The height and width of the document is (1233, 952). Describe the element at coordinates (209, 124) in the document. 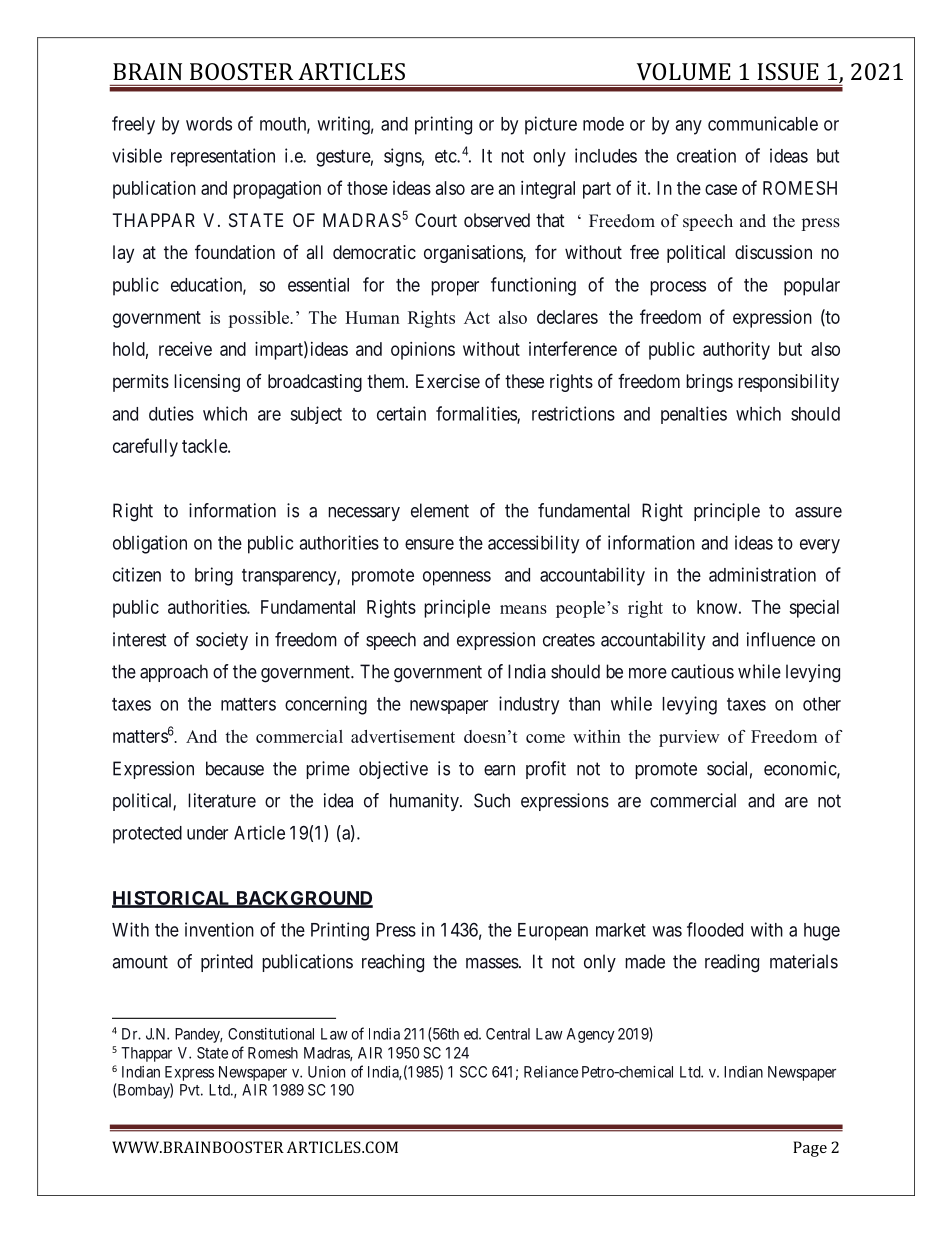

I see `words` at that location.
